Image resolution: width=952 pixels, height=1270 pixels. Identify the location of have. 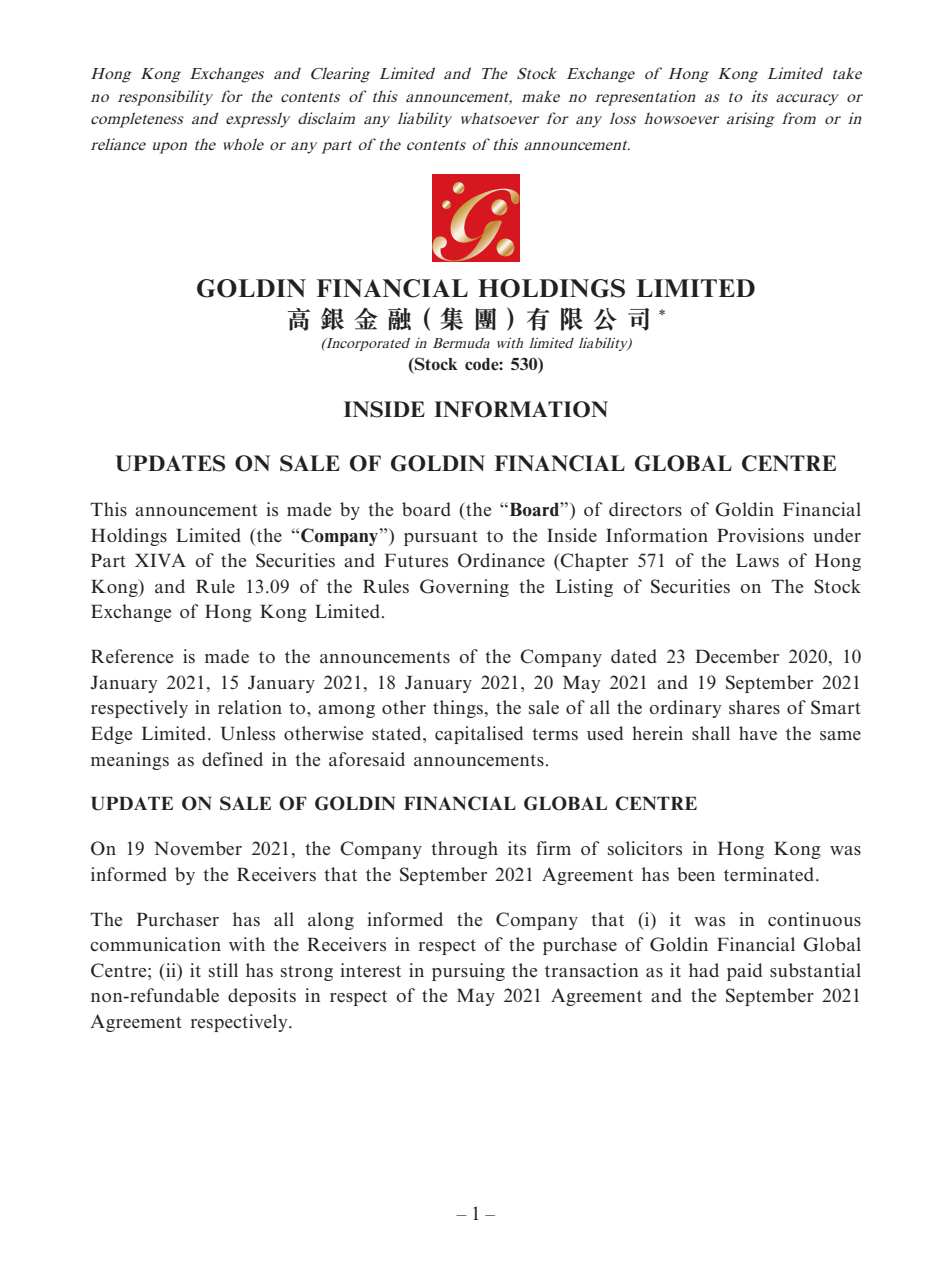
(758, 733).
